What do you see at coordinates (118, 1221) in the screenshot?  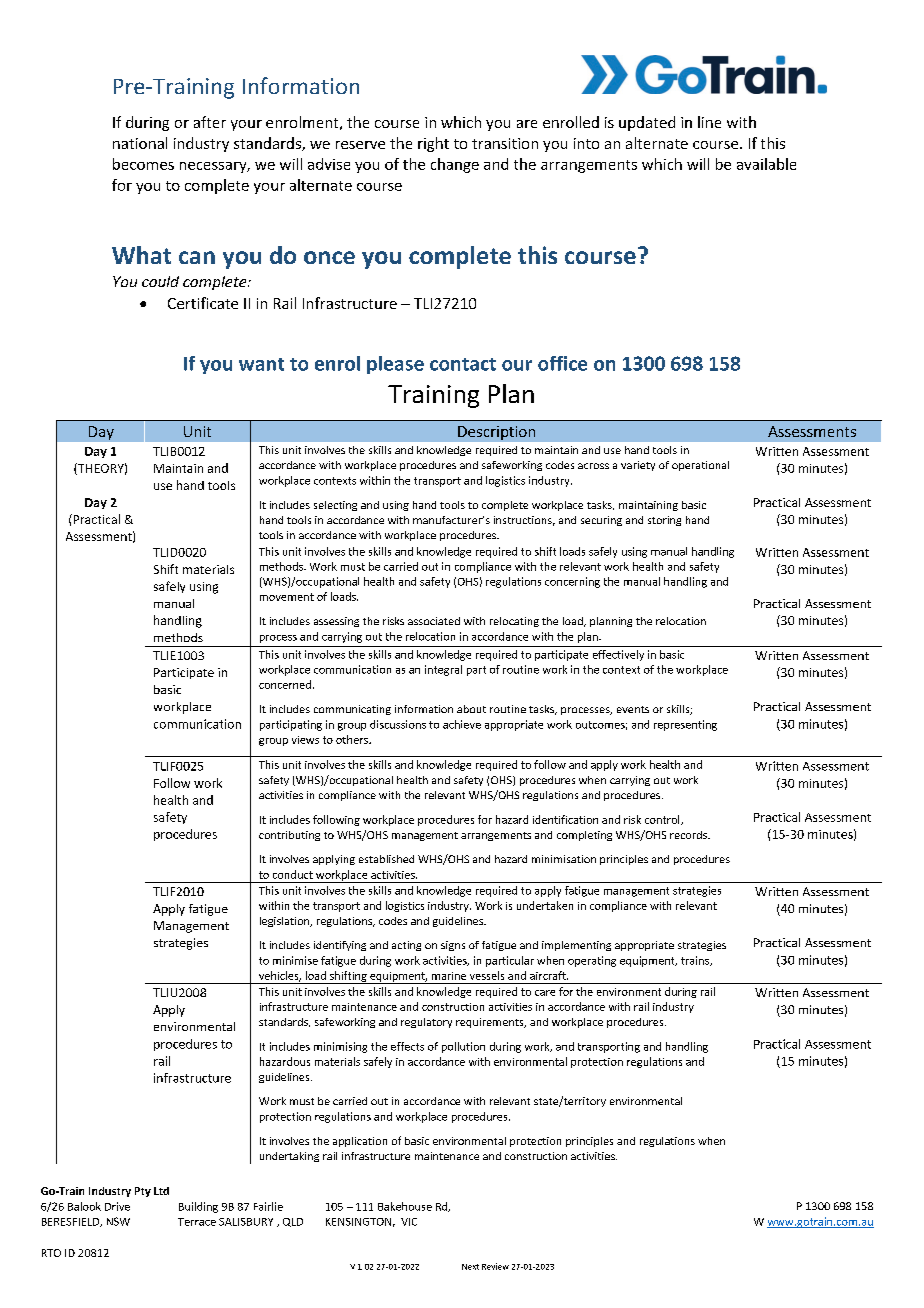 I see `NSW` at bounding box center [118, 1221].
